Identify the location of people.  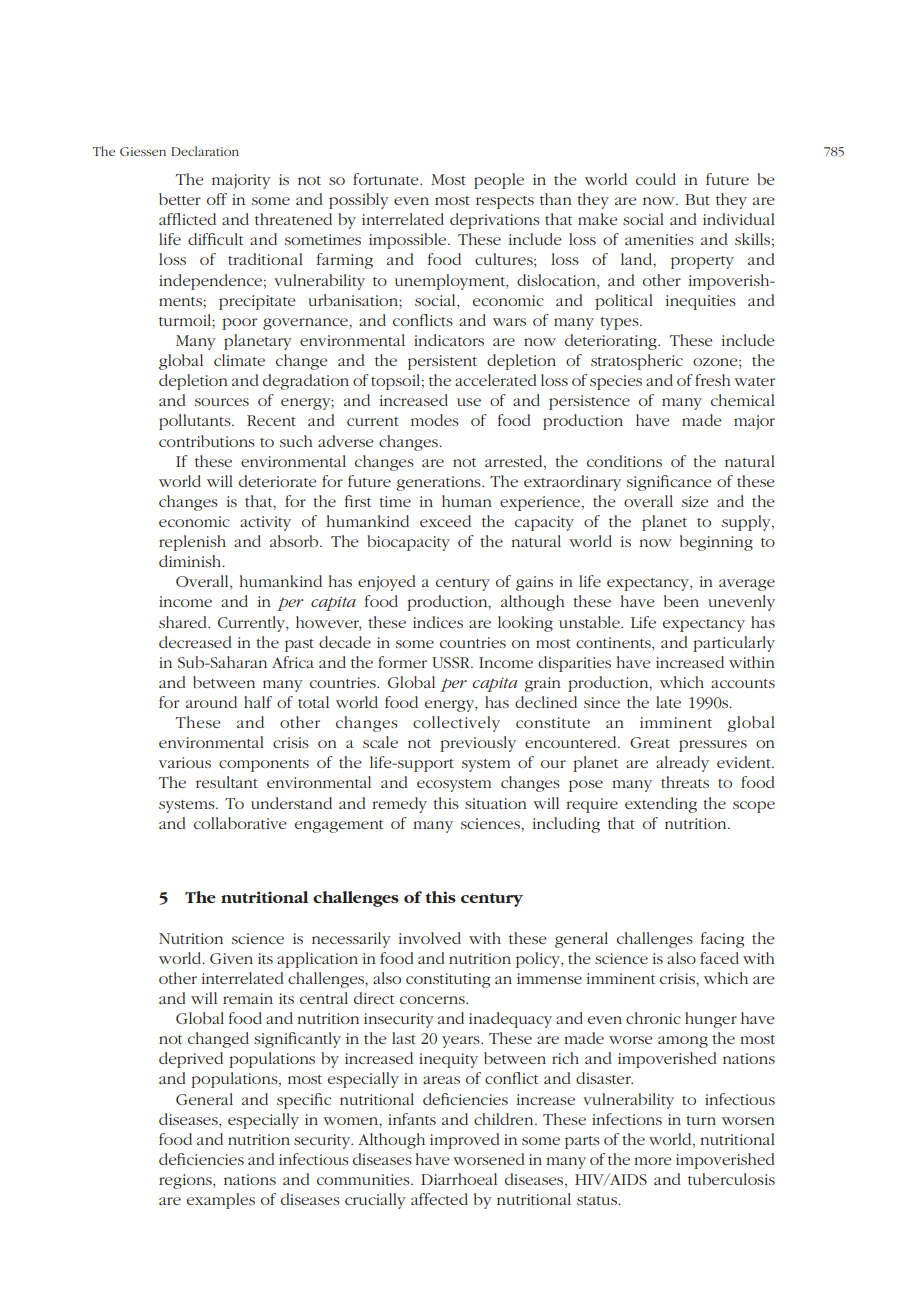
(499, 181).
